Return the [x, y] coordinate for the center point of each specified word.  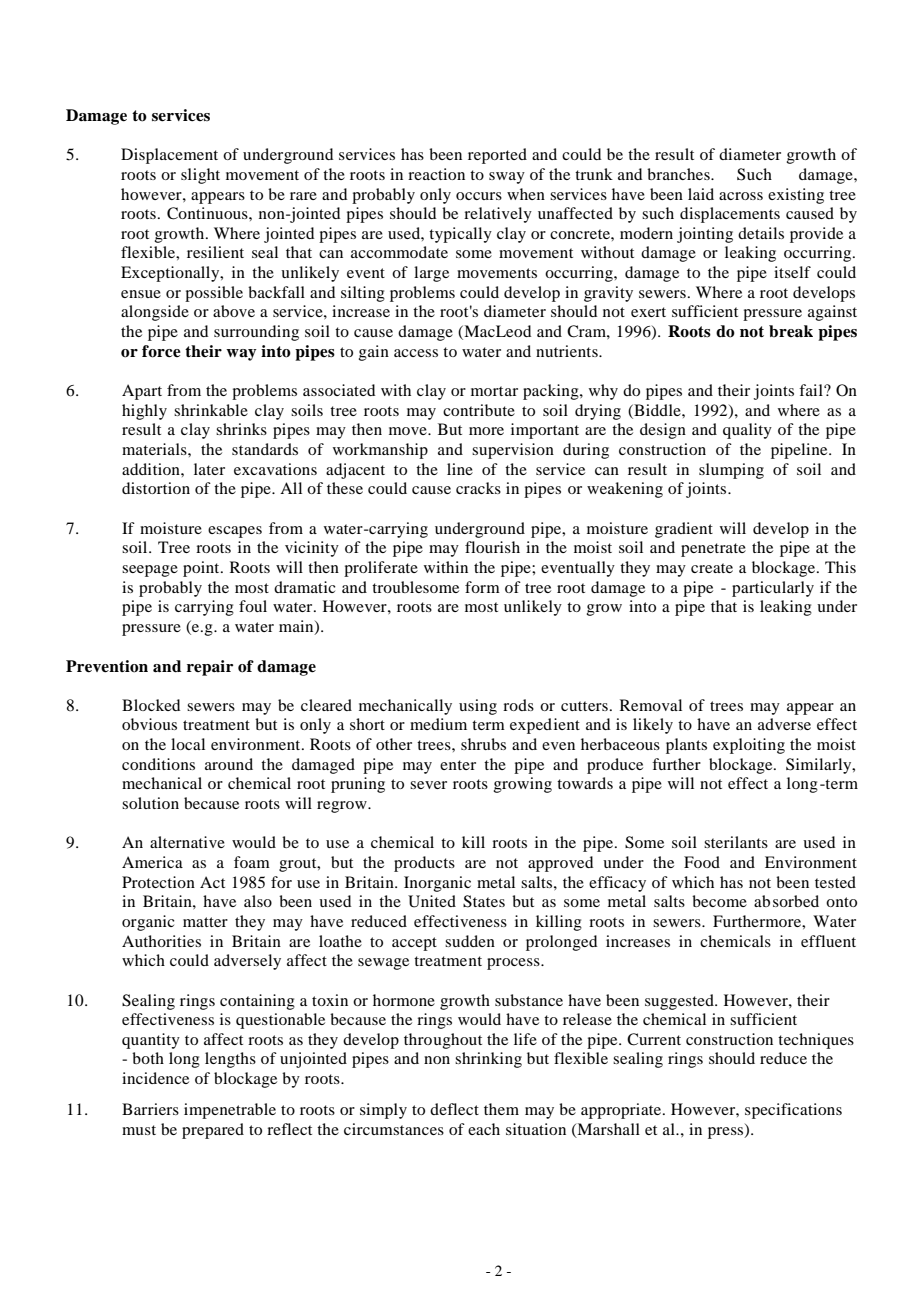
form [482, 587]
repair [210, 668]
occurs [479, 196]
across [741, 196]
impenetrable [230, 1111]
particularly [773, 589]
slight [200, 176]
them [501, 1109]
